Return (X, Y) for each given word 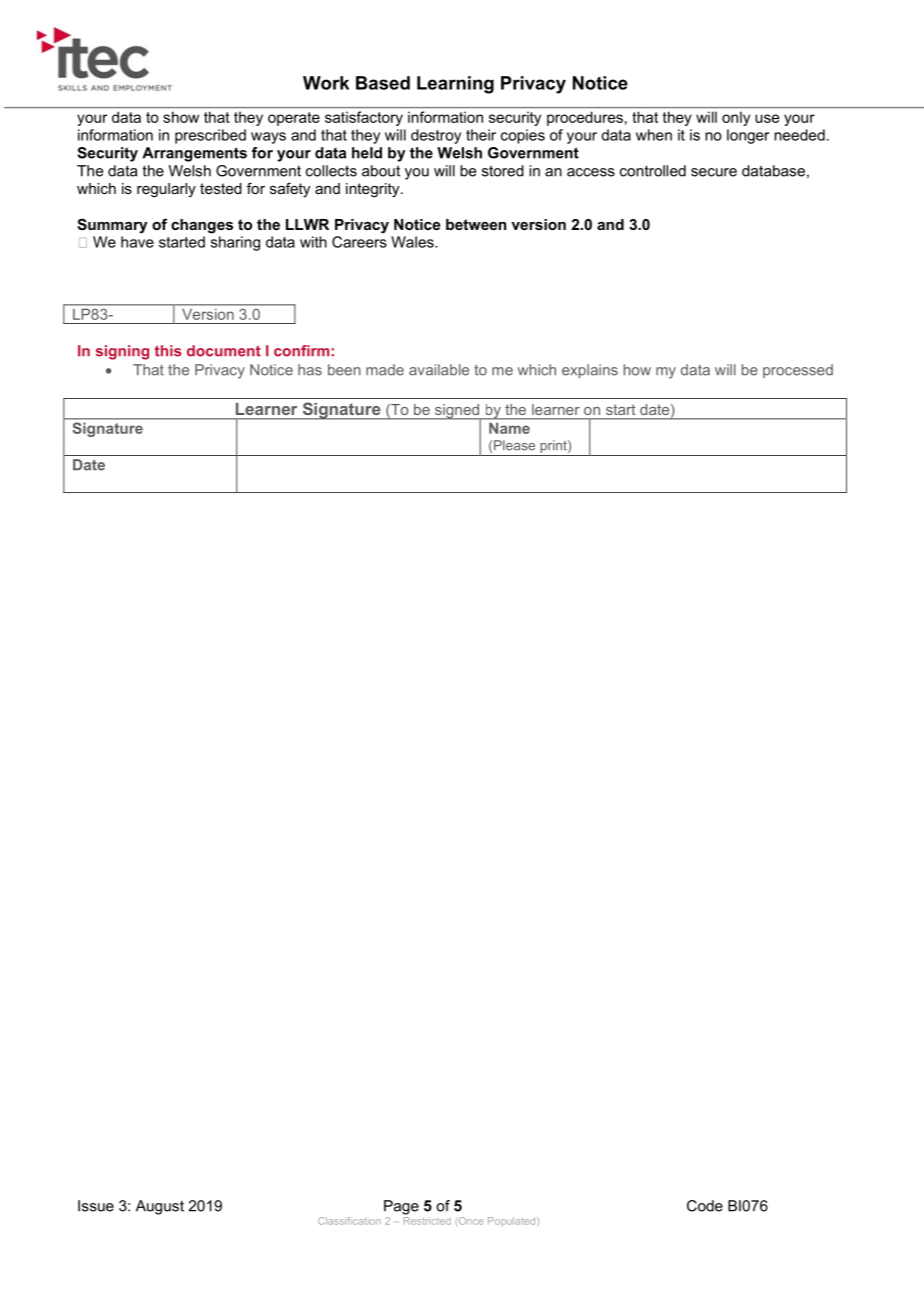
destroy (436, 136)
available (439, 370)
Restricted (427, 1221)
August (160, 1207)
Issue (96, 1206)
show (181, 117)
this (168, 351)
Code (705, 1206)
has (310, 370)
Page (401, 1207)
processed (798, 371)
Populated (513, 1222)
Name (509, 428)
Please (514, 445)
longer (748, 136)
